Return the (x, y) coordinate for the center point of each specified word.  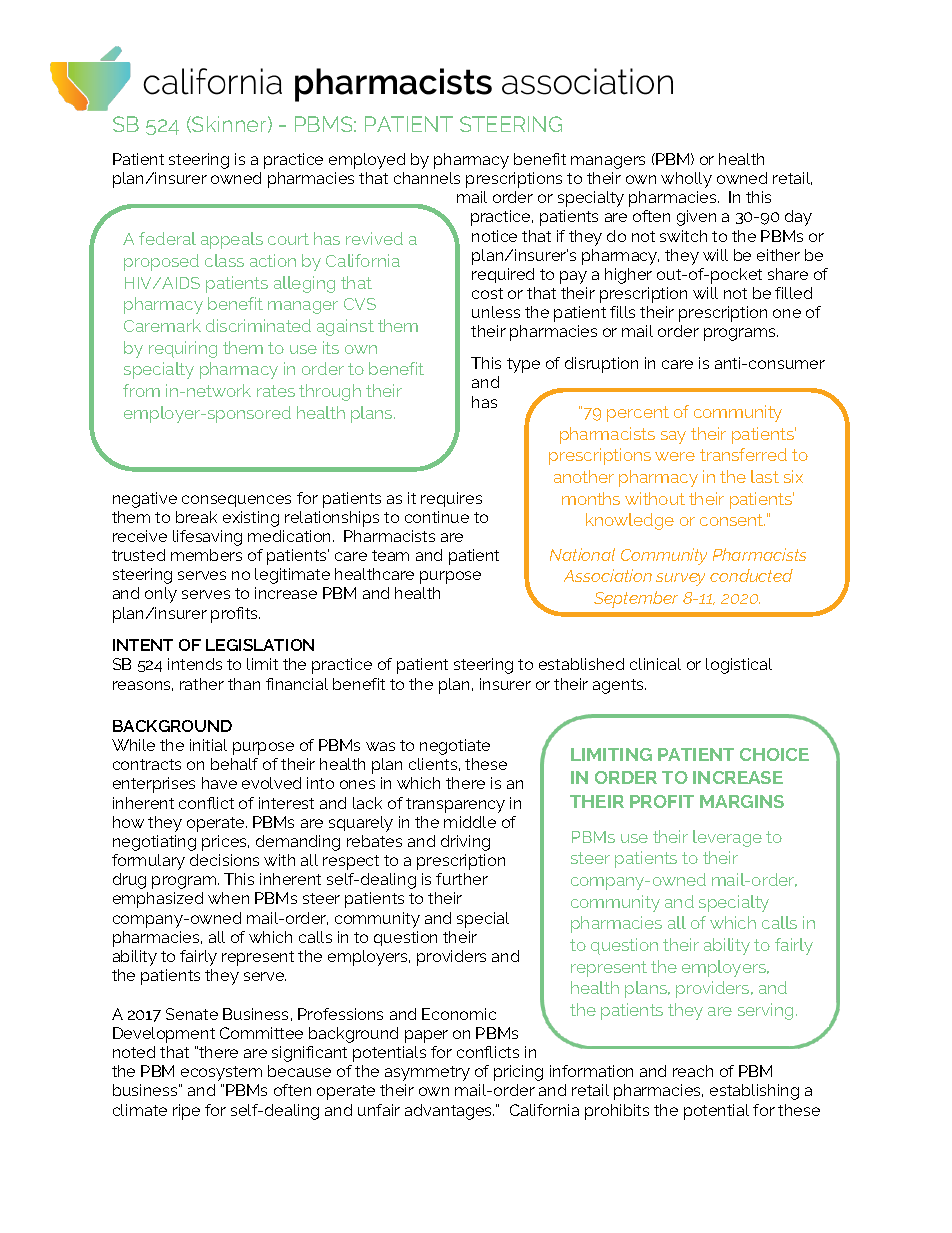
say (673, 437)
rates (276, 391)
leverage (727, 838)
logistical (739, 666)
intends (195, 664)
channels (427, 178)
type (523, 365)
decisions (224, 860)
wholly (686, 180)
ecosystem (221, 1073)
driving (465, 843)
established (581, 664)
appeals (232, 240)
